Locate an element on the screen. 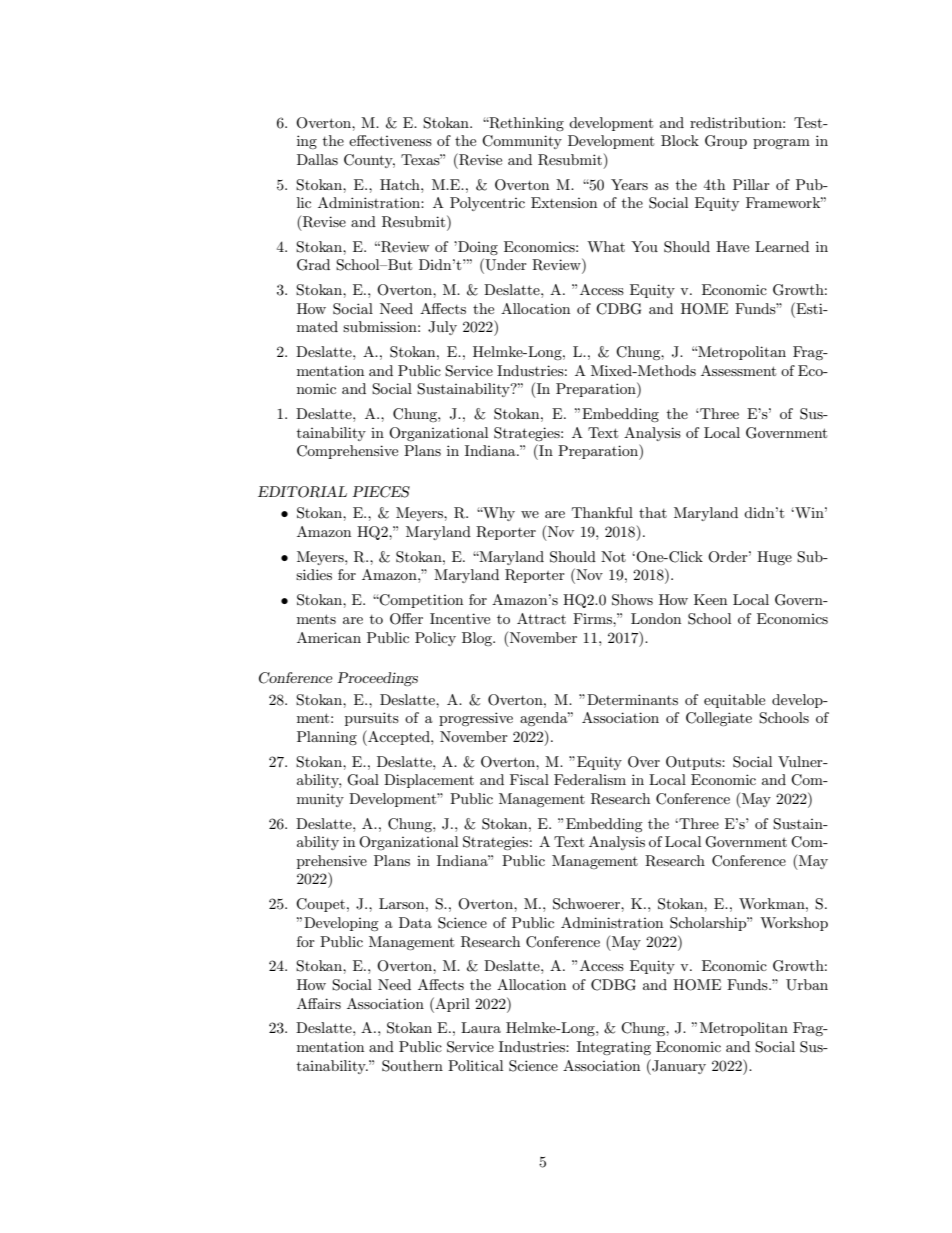 The height and width of the screenshot is (1233, 952). Offer is located at coordinates (406, 619).
